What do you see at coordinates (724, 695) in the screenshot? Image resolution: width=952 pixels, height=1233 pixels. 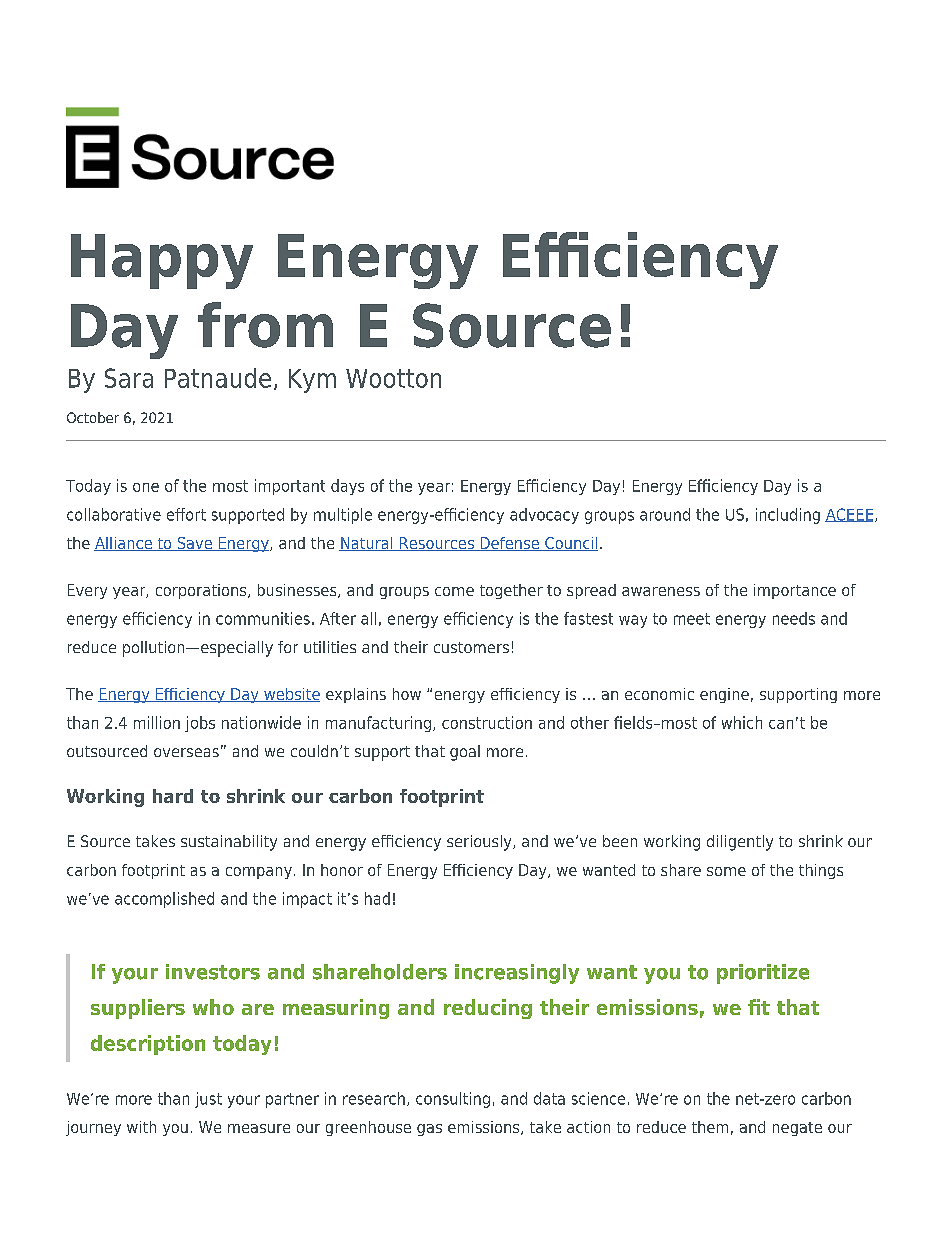 I see `engine` at bounding box center [724, 695].
